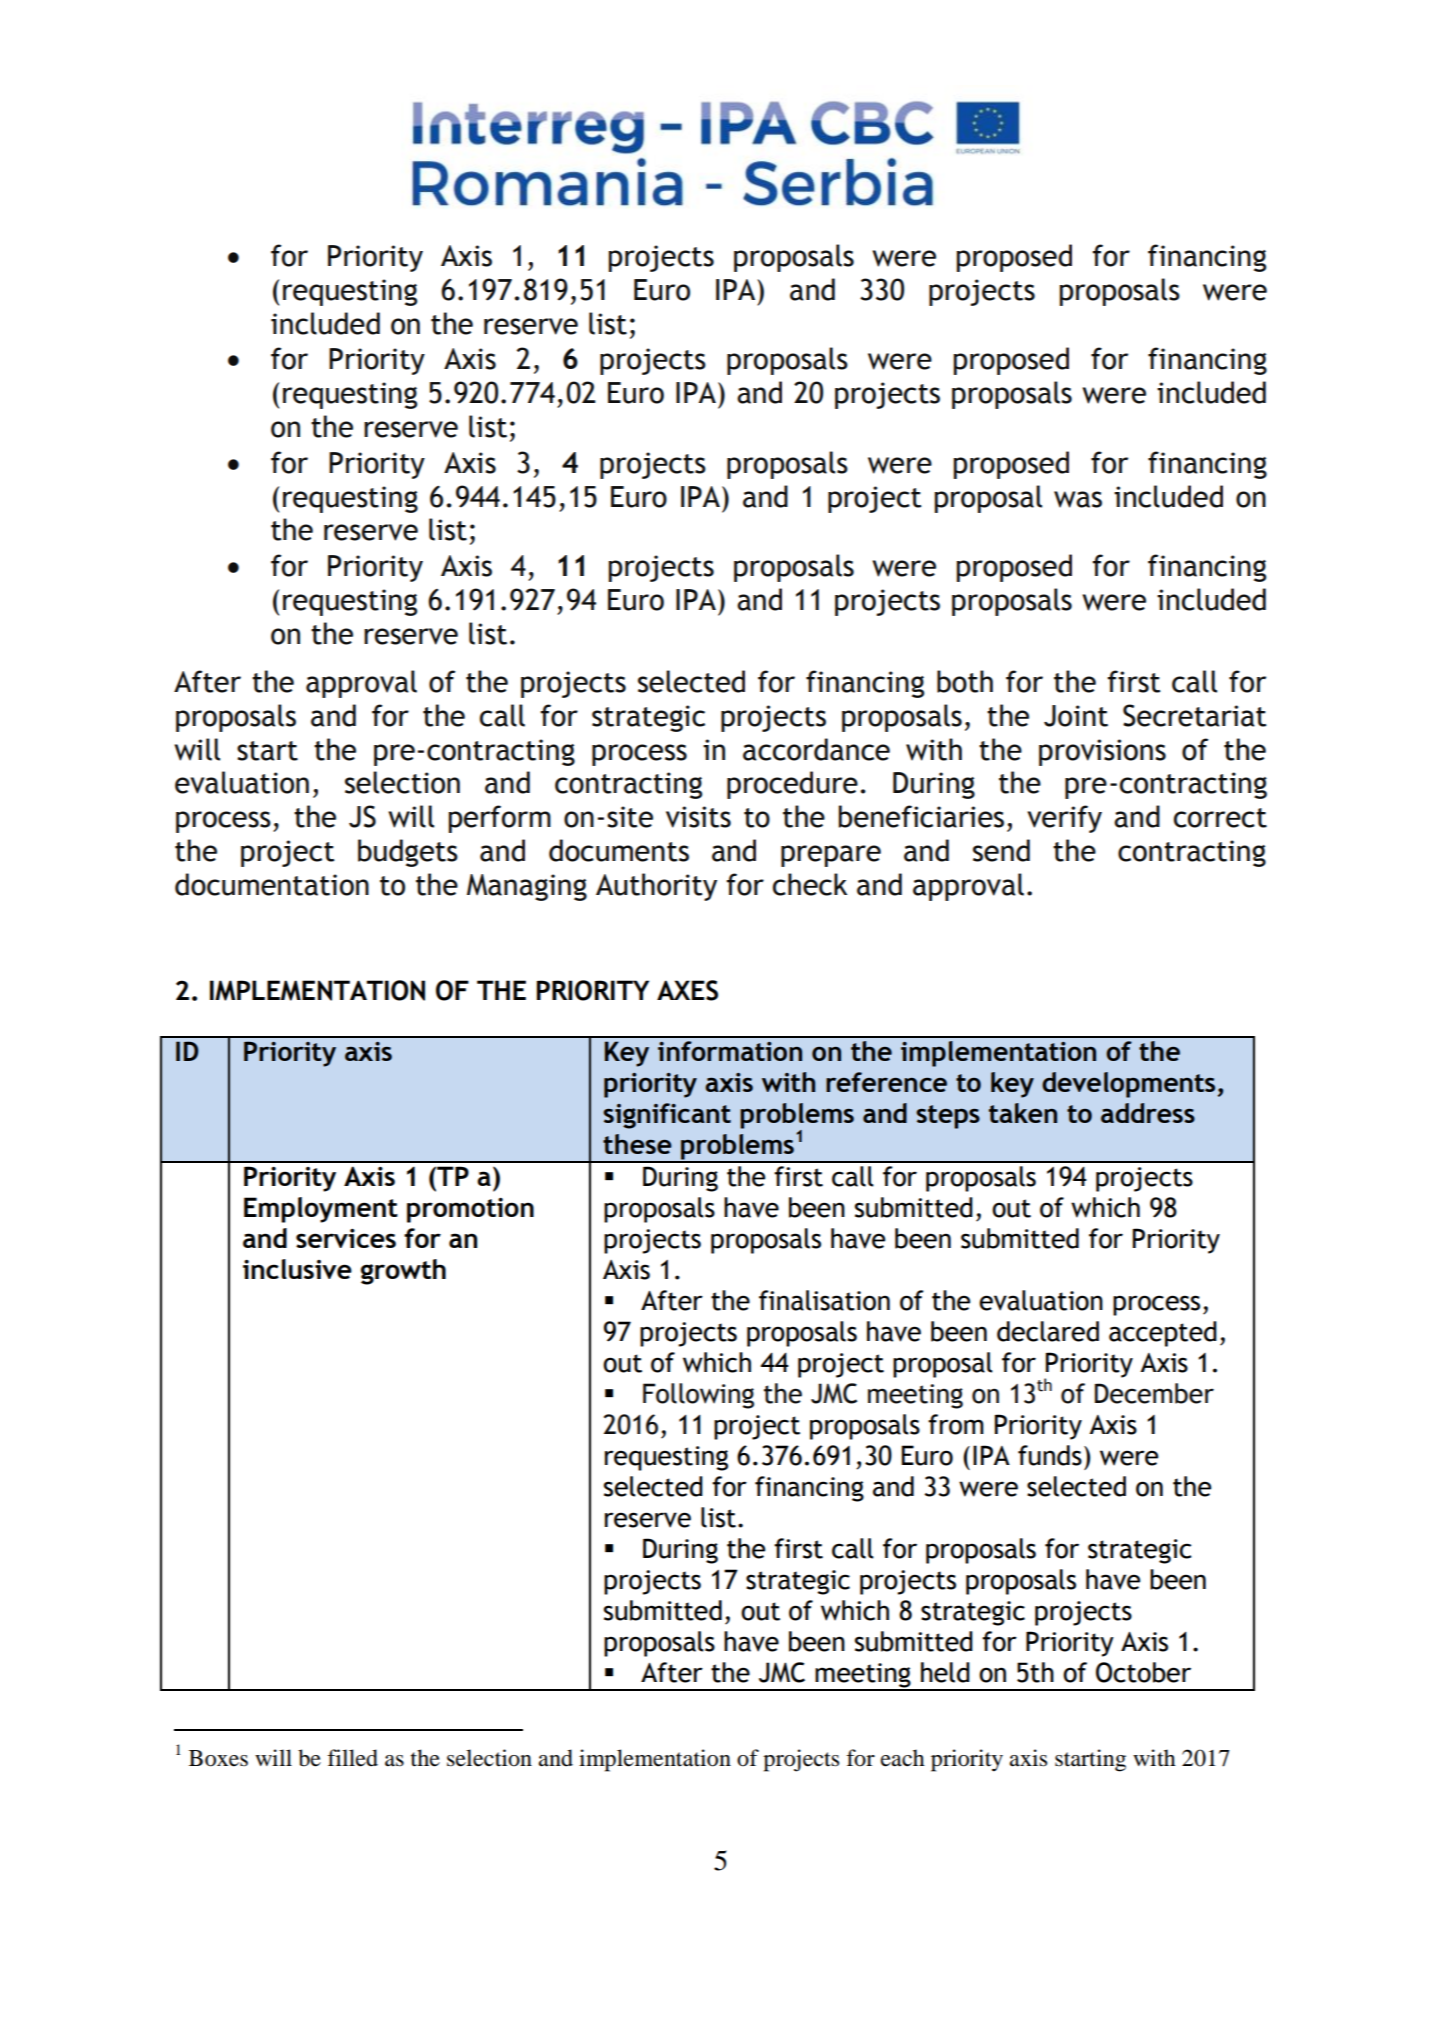 The height and width of the image is (2040, 1442). What do you see at coordinates (698, 817) in the image?
I see `visits` at bounding box center [698, 817].
